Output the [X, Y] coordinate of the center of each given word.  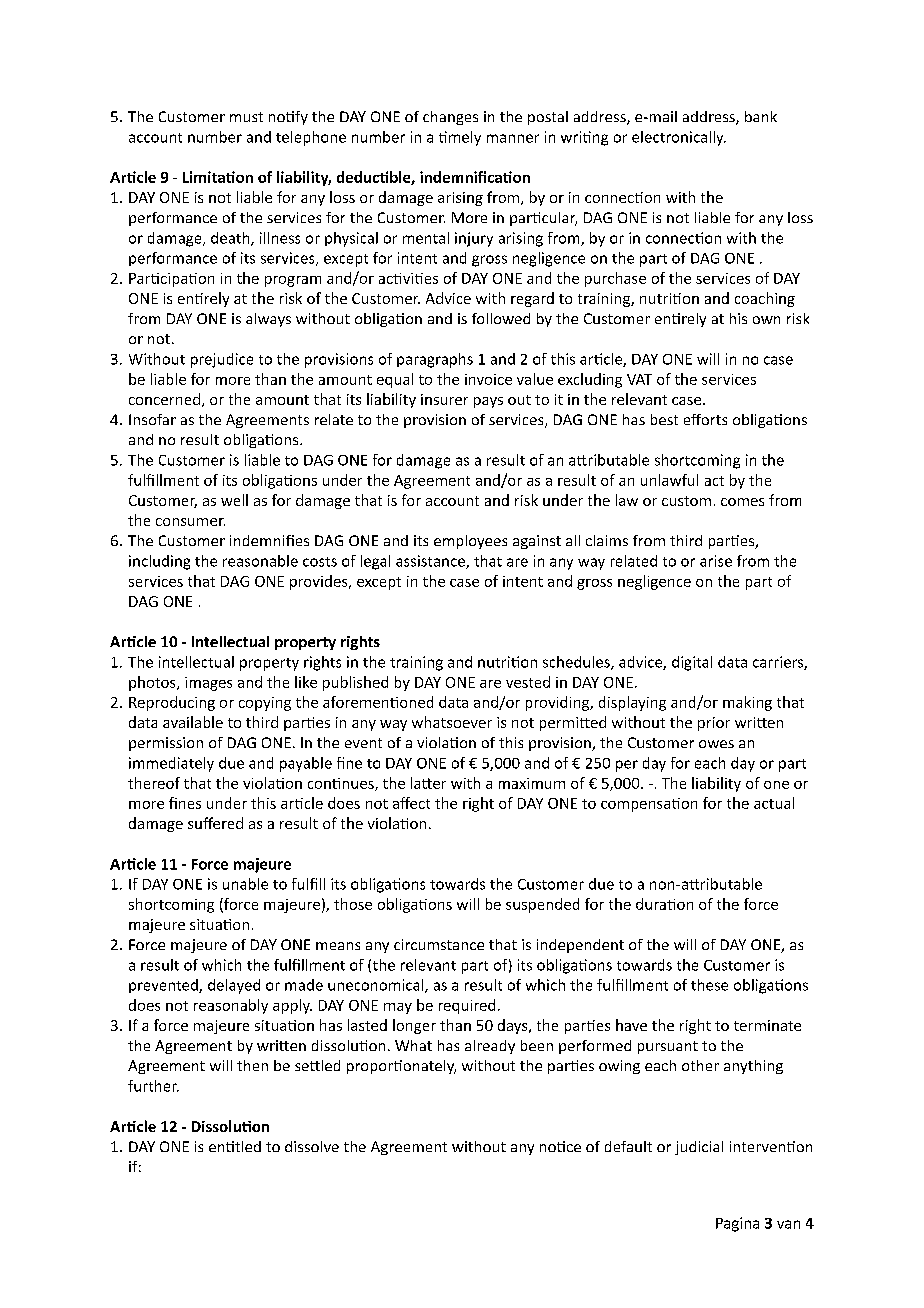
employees [470, 542]
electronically [679, 138]
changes [450, 118]
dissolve [312, 1146]
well [234, 500]
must [246, 117]
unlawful [669, 480]
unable [245, 884]
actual [774, 803]
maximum [532, 783]
